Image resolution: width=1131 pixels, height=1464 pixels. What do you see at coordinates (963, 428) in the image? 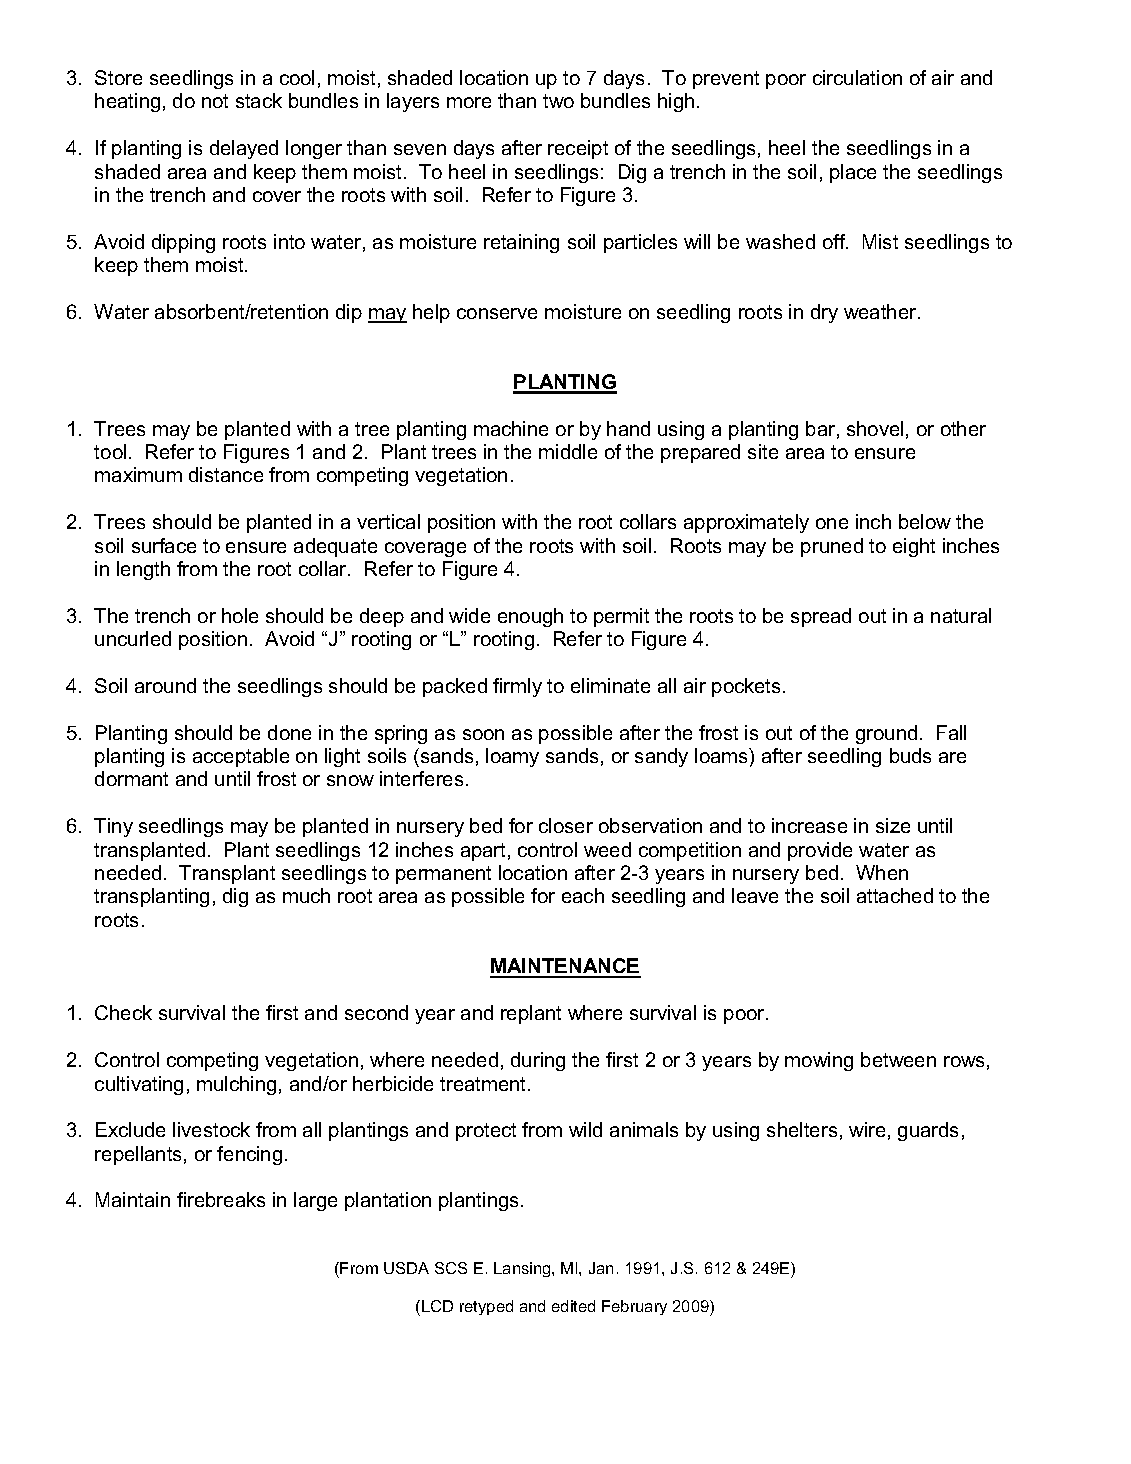
I see `other` at bounding box center [963, 428].
